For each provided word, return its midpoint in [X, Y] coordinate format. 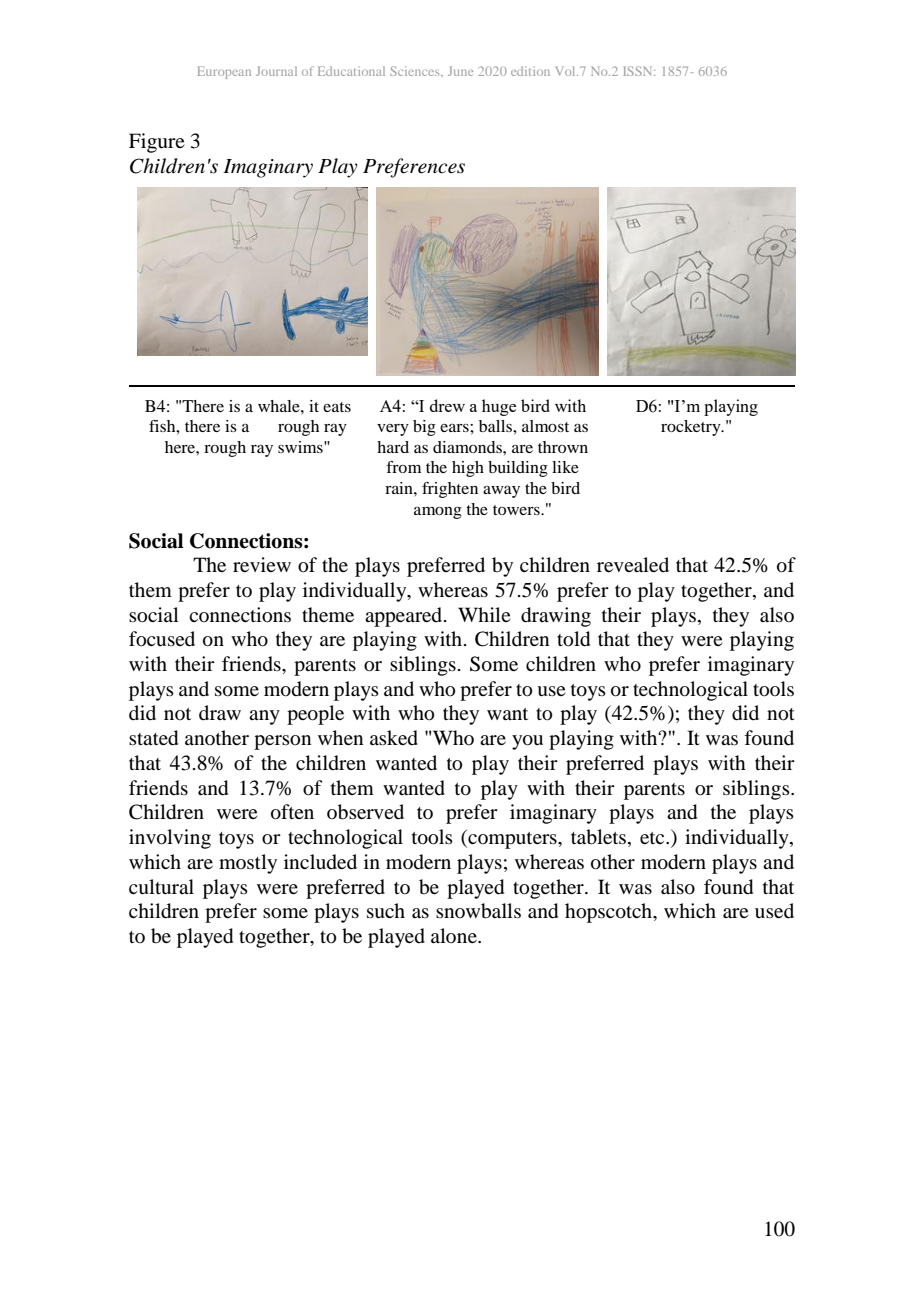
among [438, 513]
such [386, 911]
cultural [161, 887]
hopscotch [610, 913]
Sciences [416, 71]
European [224, 72]
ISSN [639, 71]
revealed [633, 564]
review [262, 564]
